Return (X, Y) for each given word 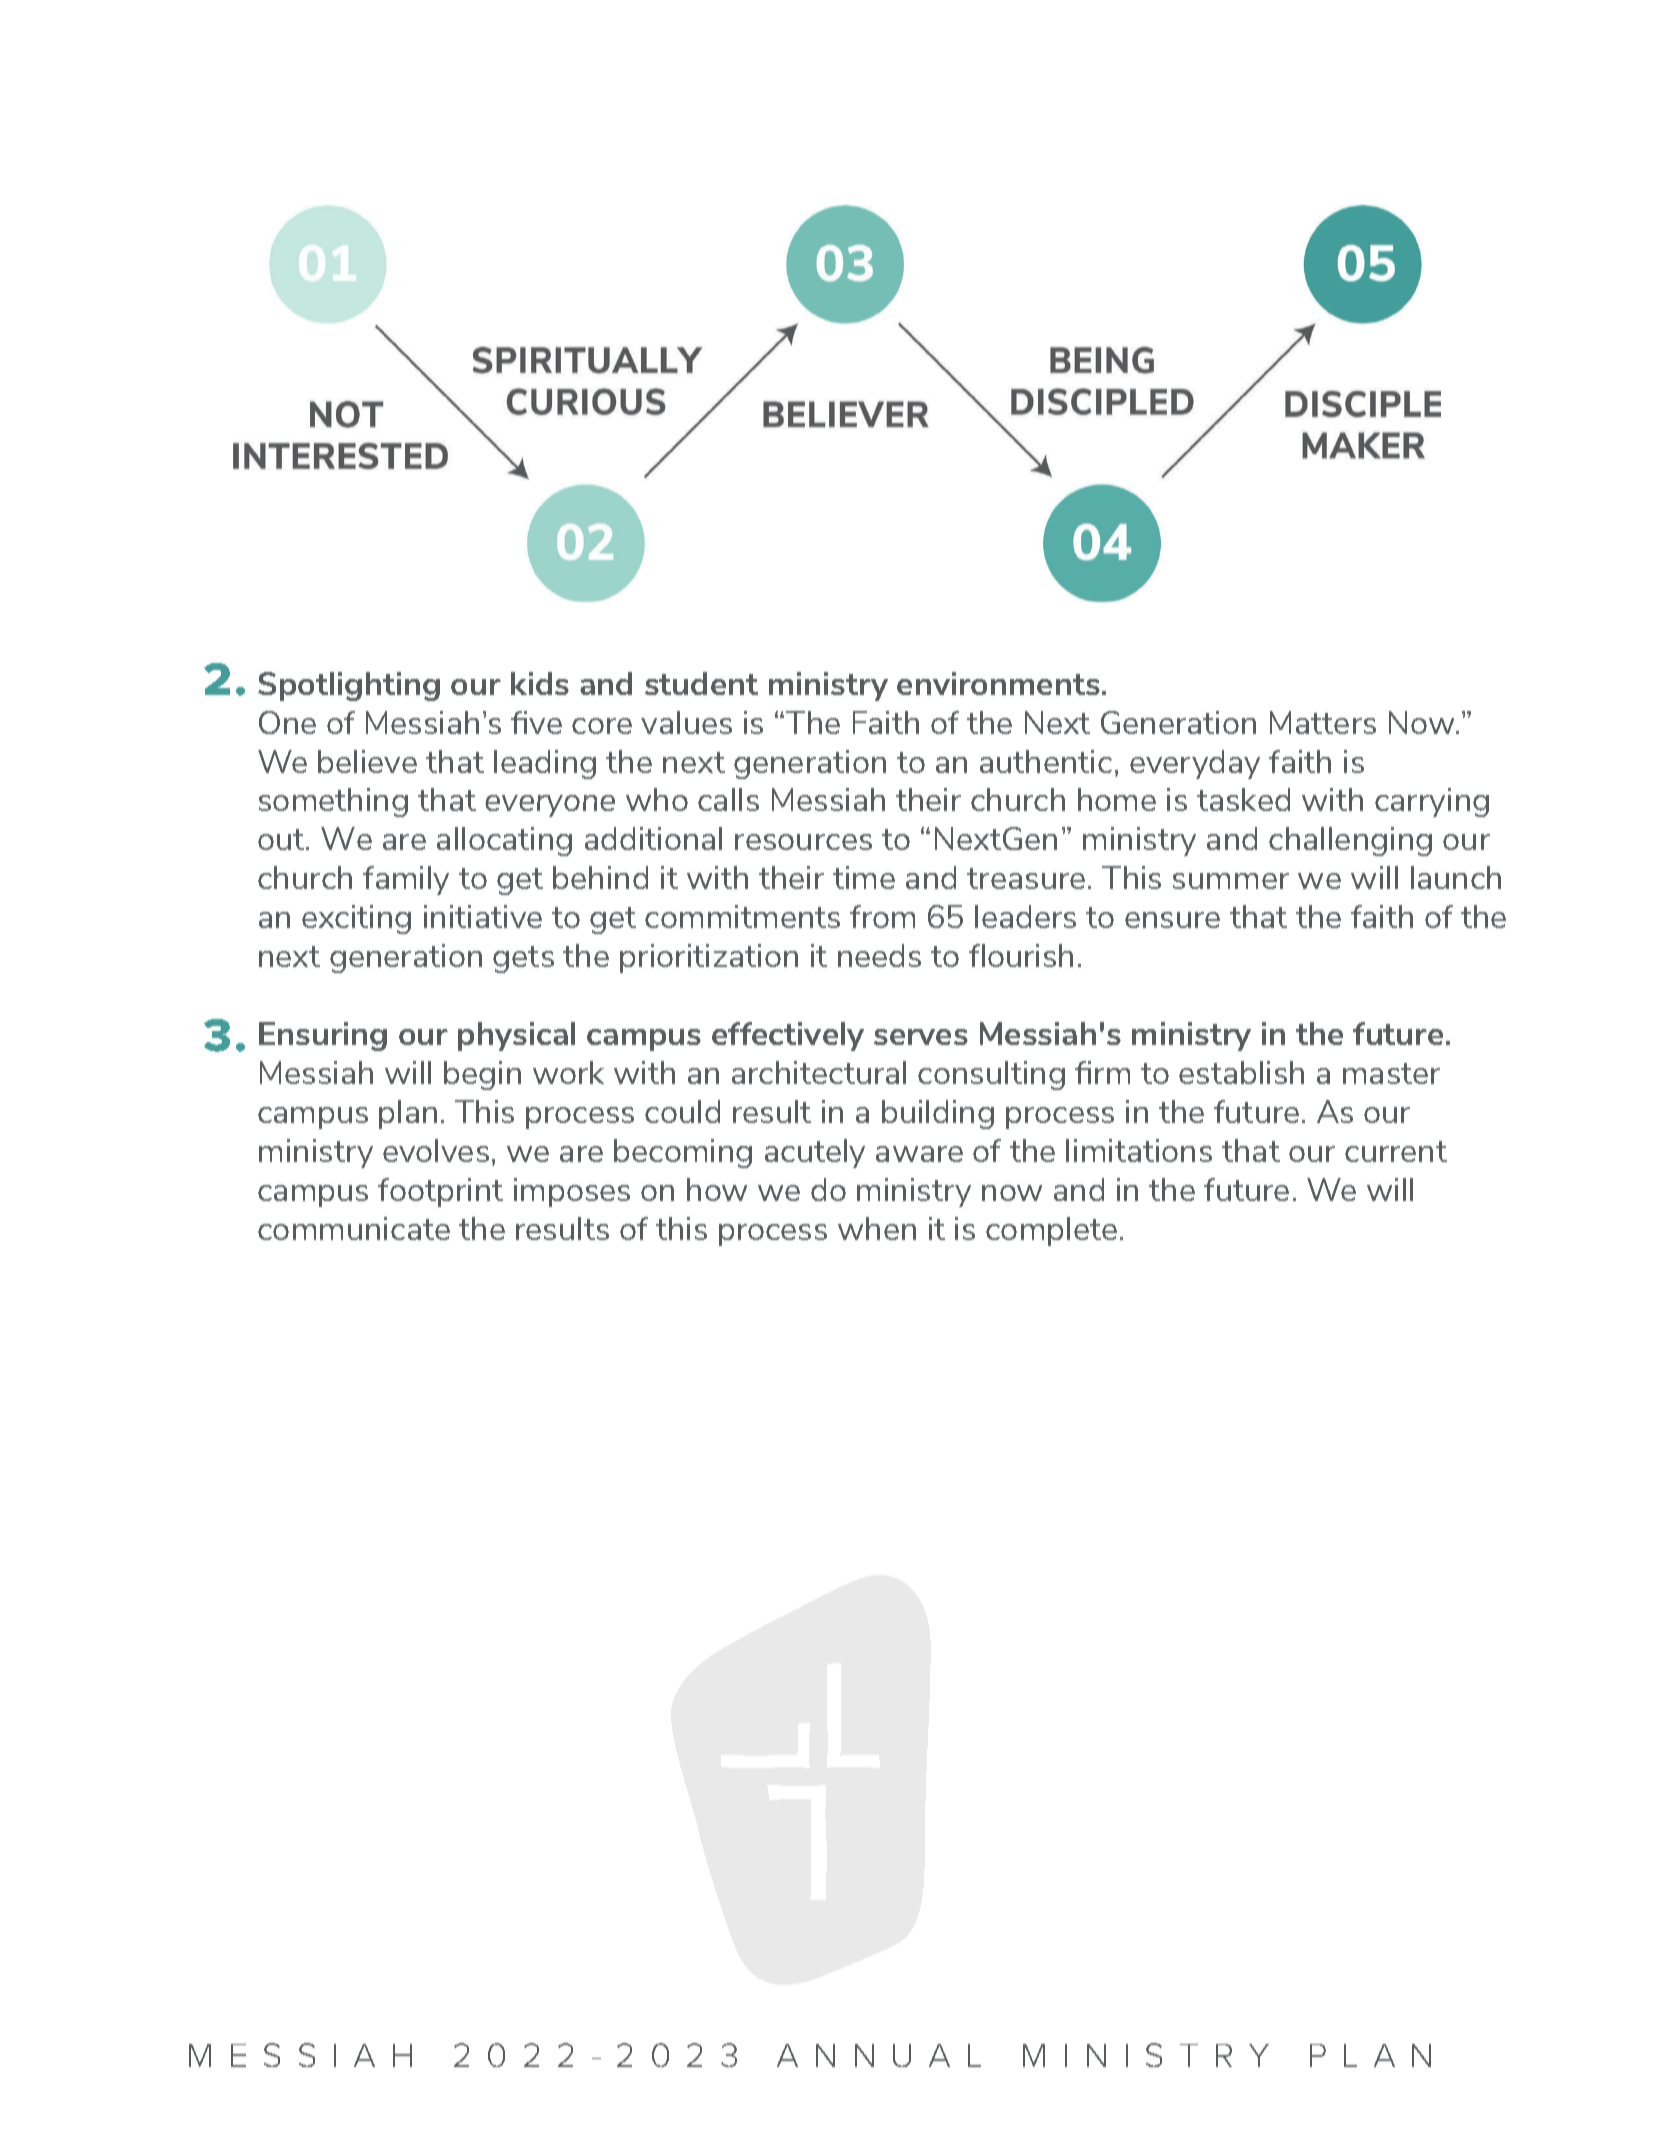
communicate (354, 1228)
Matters (1323, 722)
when (877, 1228)
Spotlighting (349, 686)
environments (998, 683)
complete (1051, 1231)
